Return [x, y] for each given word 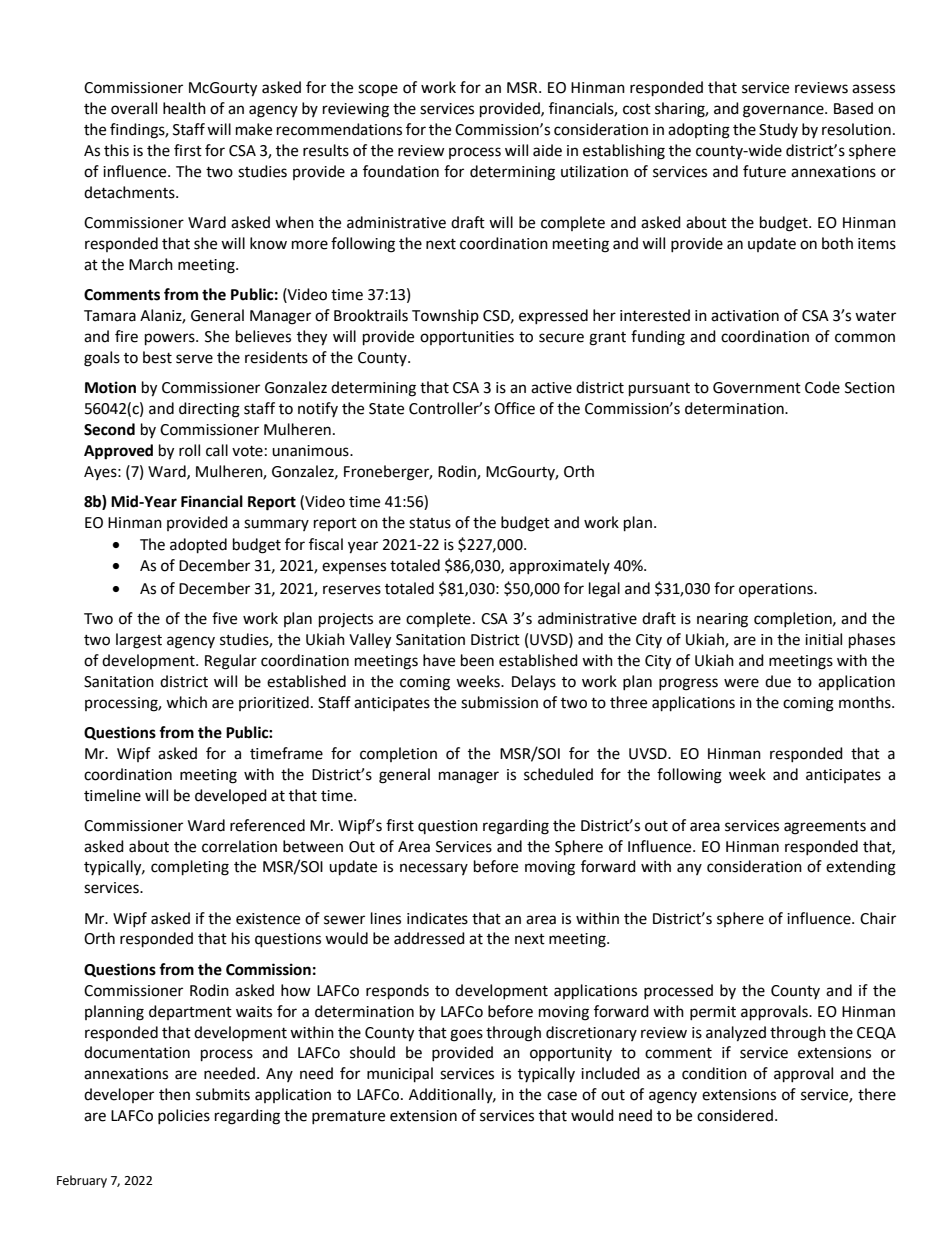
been [477, 660]
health [184, 108]
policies [184, 1116]
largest [139, 641]
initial [823, 639]
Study [778, 130]
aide [547, 150]
